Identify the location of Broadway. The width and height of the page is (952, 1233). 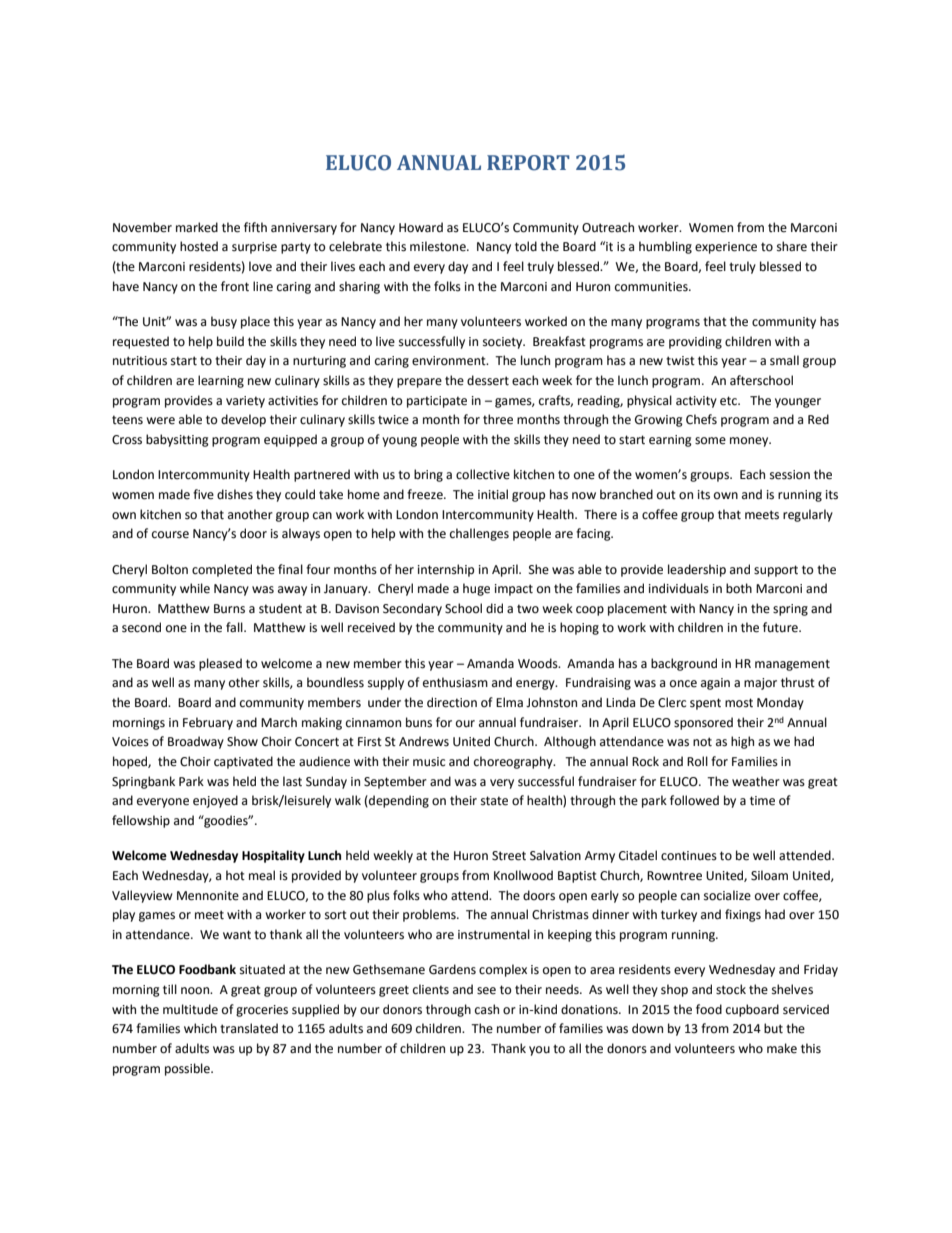
(196, 742).
